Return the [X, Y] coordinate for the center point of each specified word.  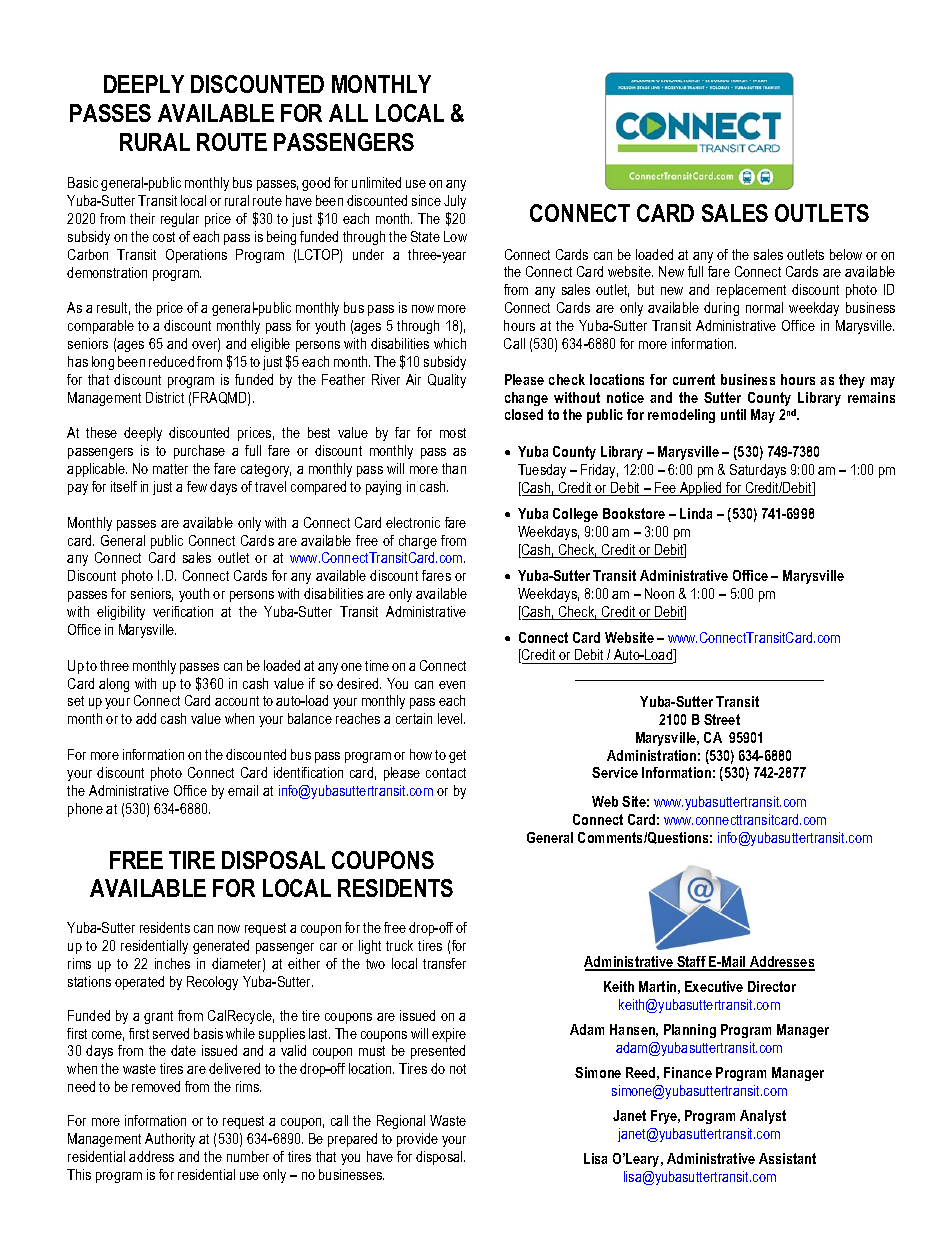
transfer [444, 963]
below [846, 254]
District [165, 397]
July [455, 202]
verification [183, 611]
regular [180, 220]
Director [772, 986]
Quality [447, 381]
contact [446, 773]
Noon [659, 593]
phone [85, 810]
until [733, 414]
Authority [170, 1140]
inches [172, 963]
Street [722, 719]
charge [418, 542]
